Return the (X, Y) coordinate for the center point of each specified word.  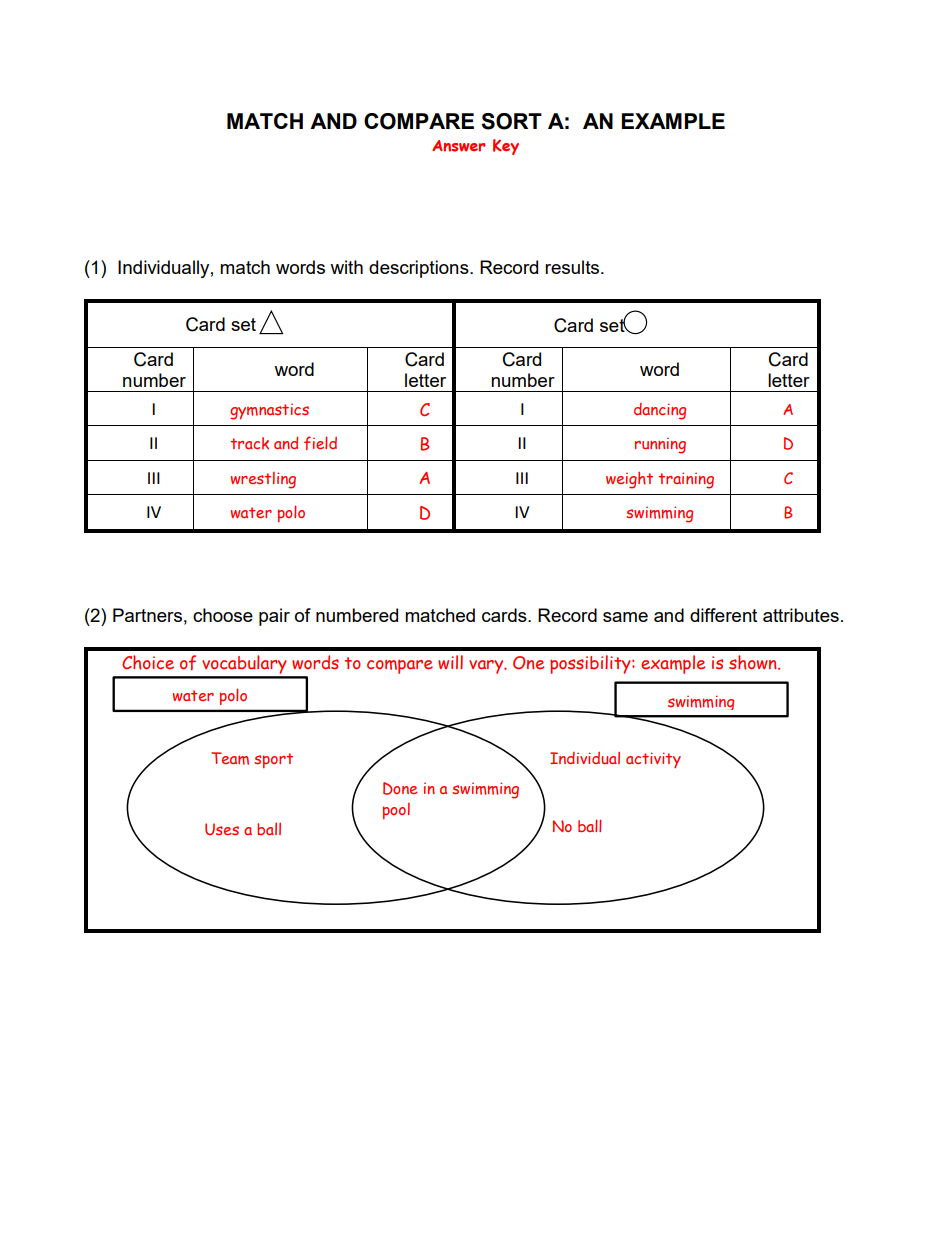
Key (506, 147)
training (686, 480)
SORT (511, 121)
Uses (222, 829)
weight (629, 480)
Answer (459, 146)
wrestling (263, 480)
